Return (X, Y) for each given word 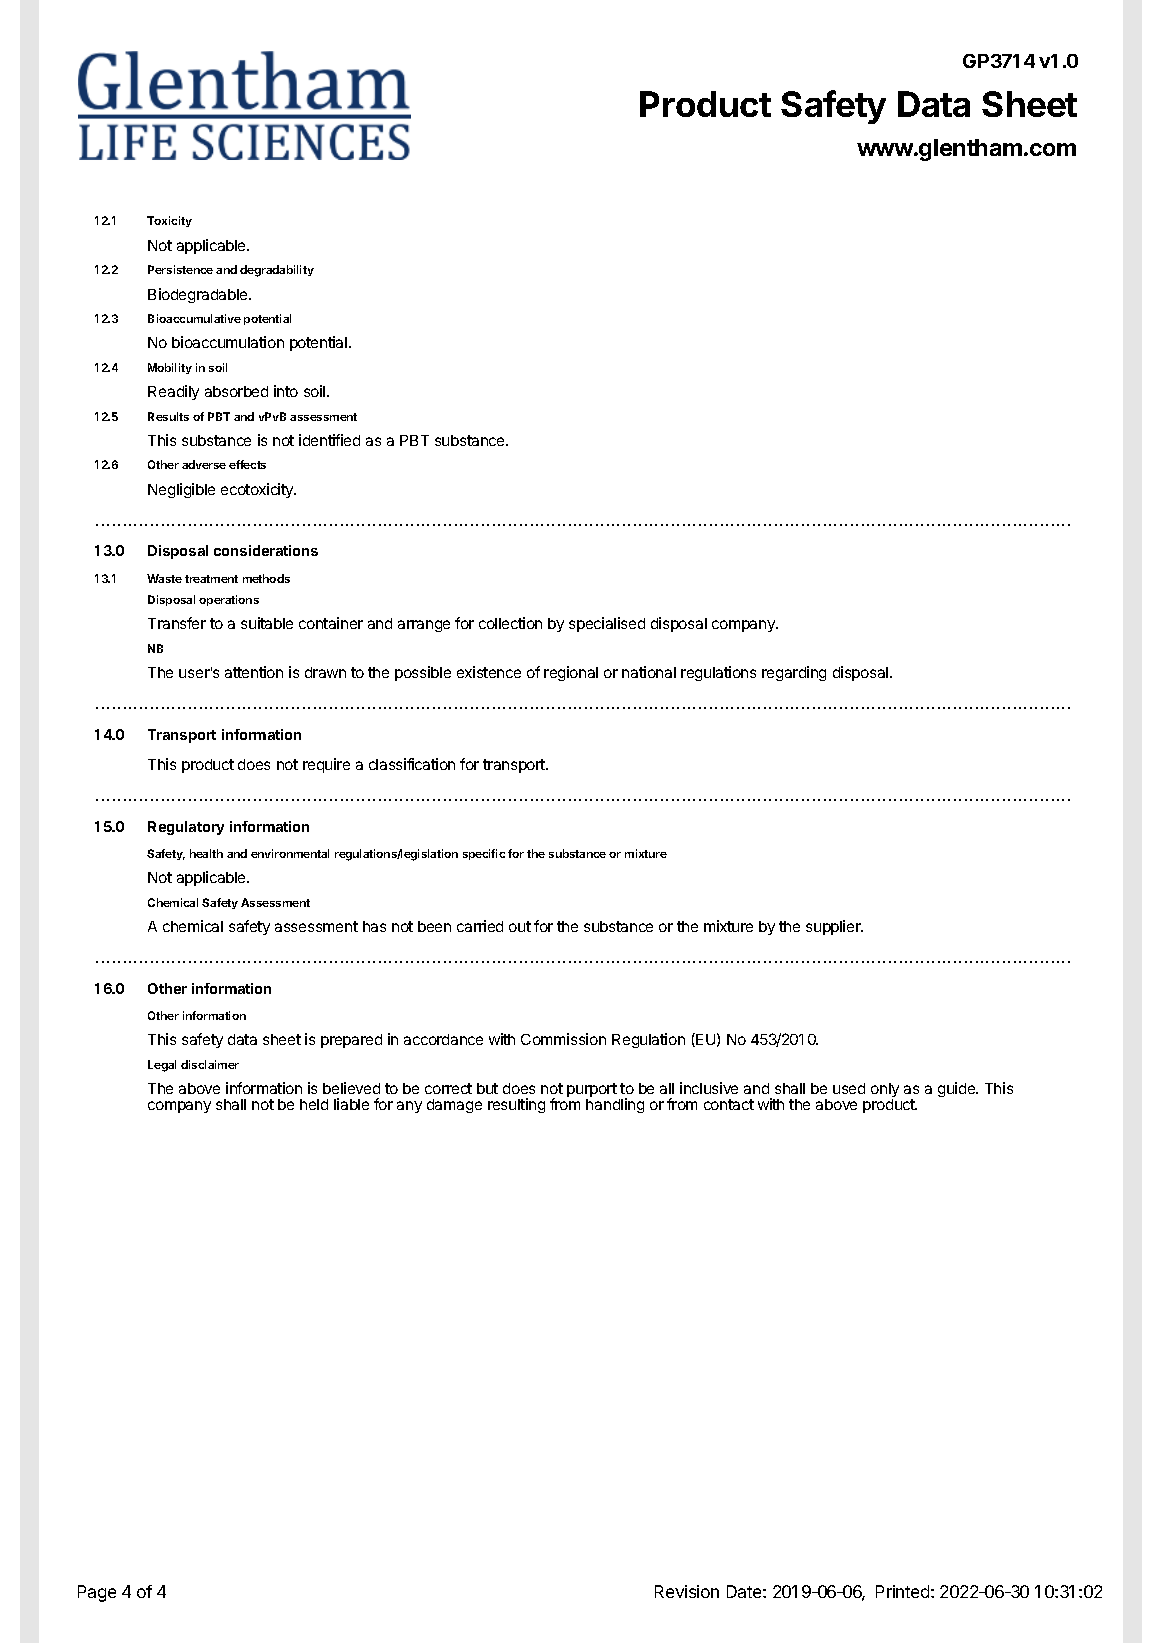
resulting (516, 1105)
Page (97, 1593)
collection (510, 623)
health (206, 853)
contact (729, 1104)
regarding (794, 673)
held (314, 1104)
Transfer (177, 623)
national (649, 672)
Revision (687, 1591)
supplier (834, 927)
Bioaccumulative (194, 318)
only (885, 1091)
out (520, 926)
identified (329, 440)
